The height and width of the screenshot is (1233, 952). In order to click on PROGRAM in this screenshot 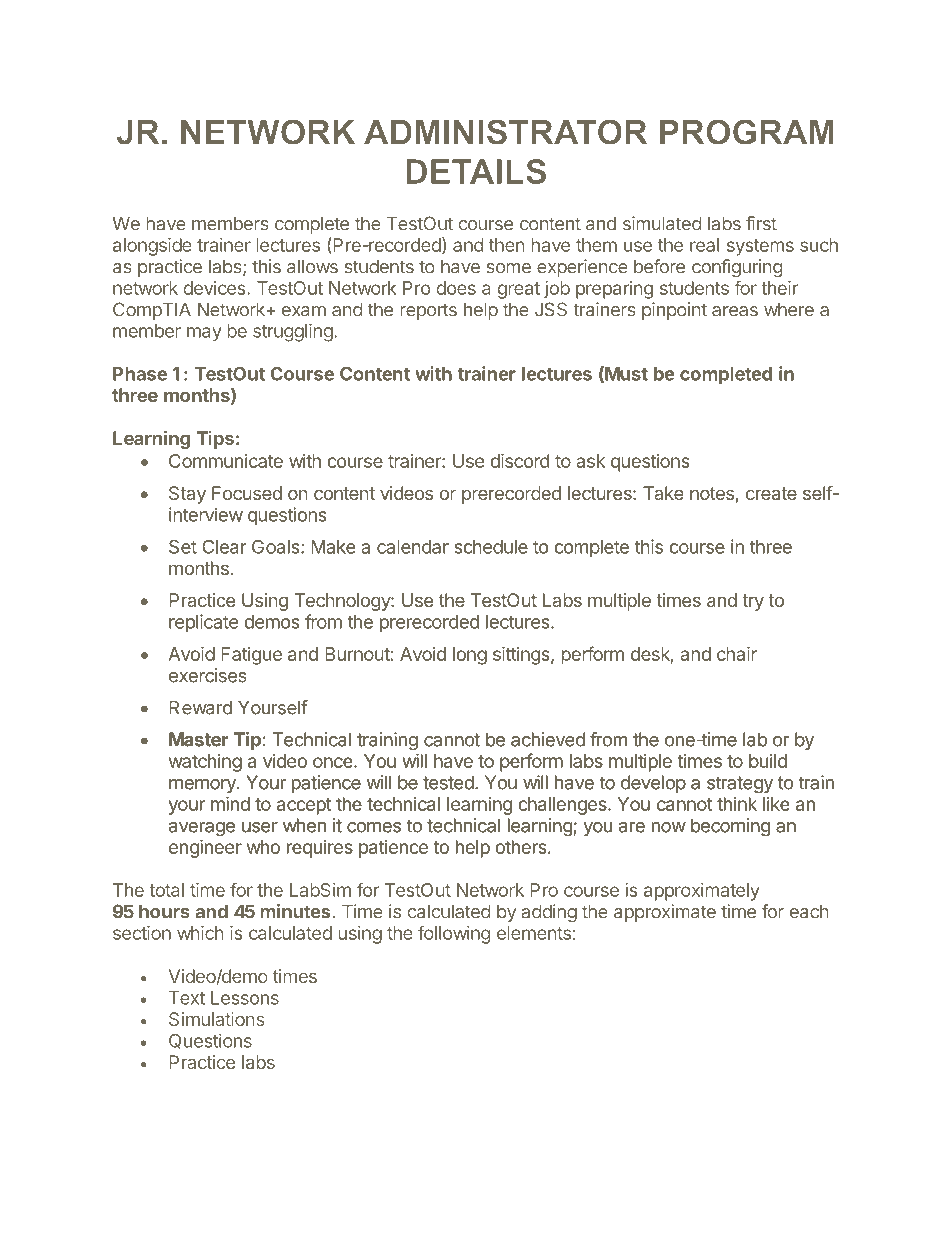, I will do `click(747, 132)`.
